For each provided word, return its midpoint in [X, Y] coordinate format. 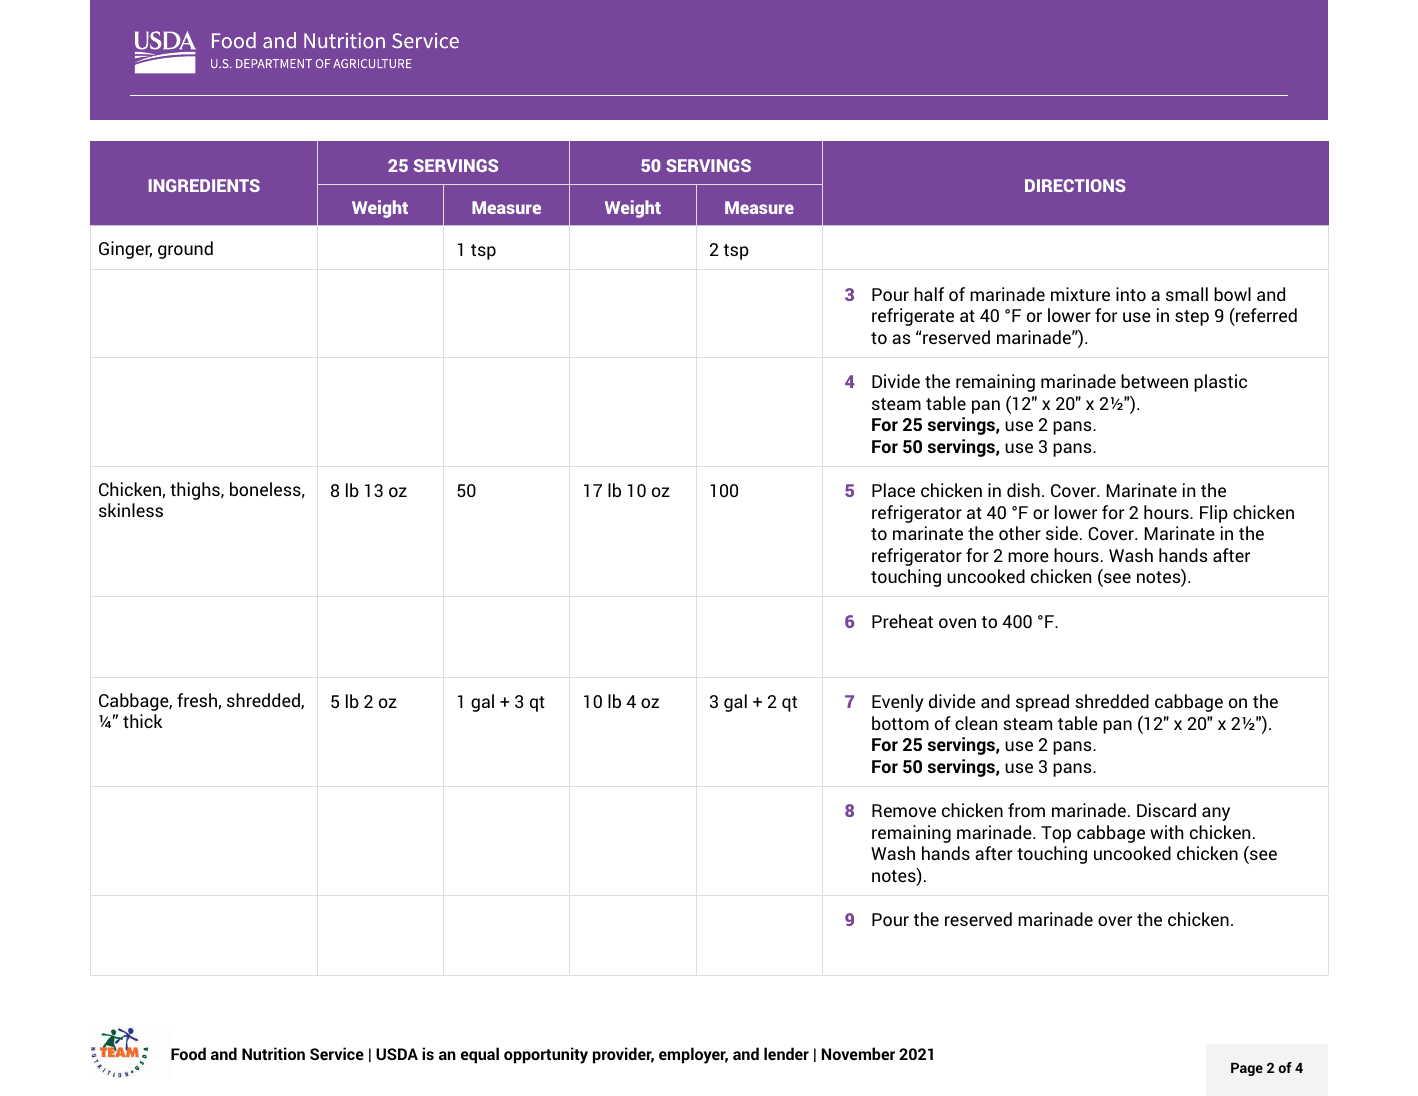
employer [693, 1055]
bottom [900, 723]
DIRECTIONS [1075, 185]
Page [1247, 1069]
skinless [131, 510]
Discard [1166, 810]
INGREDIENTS [204, 185]
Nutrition [273, 1053]
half [929, 294]
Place [893, 490]
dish [1023, 490]
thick [142, 721]
